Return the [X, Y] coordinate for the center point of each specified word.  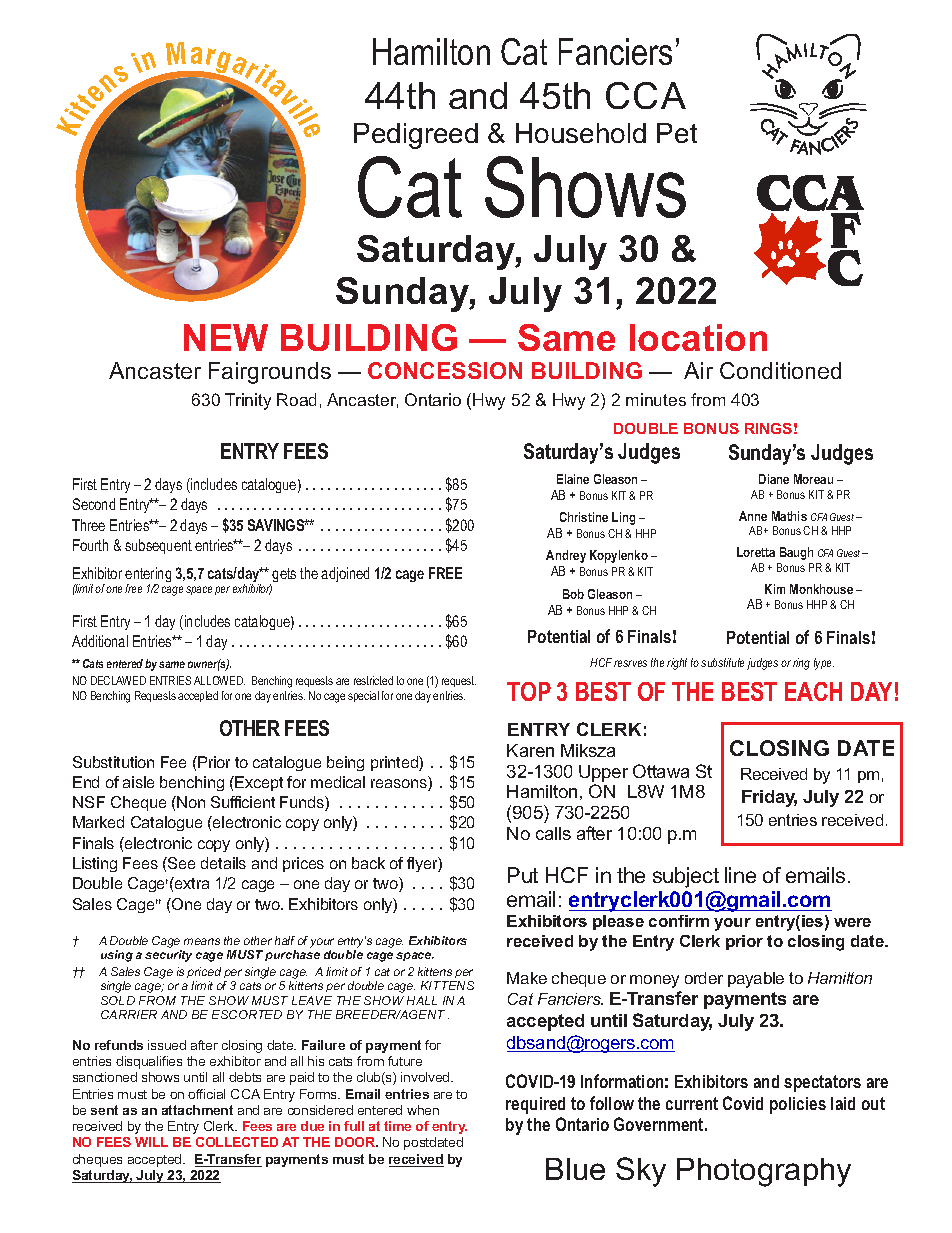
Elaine [573, 479]
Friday [769, 798]
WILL [151, 1142]
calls [553, 833]
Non [190, 802]
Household [581, 133]
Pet [677, 133]
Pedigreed [416, 136]
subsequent [158, 546]
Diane [774, 479]
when [423, 1110]
